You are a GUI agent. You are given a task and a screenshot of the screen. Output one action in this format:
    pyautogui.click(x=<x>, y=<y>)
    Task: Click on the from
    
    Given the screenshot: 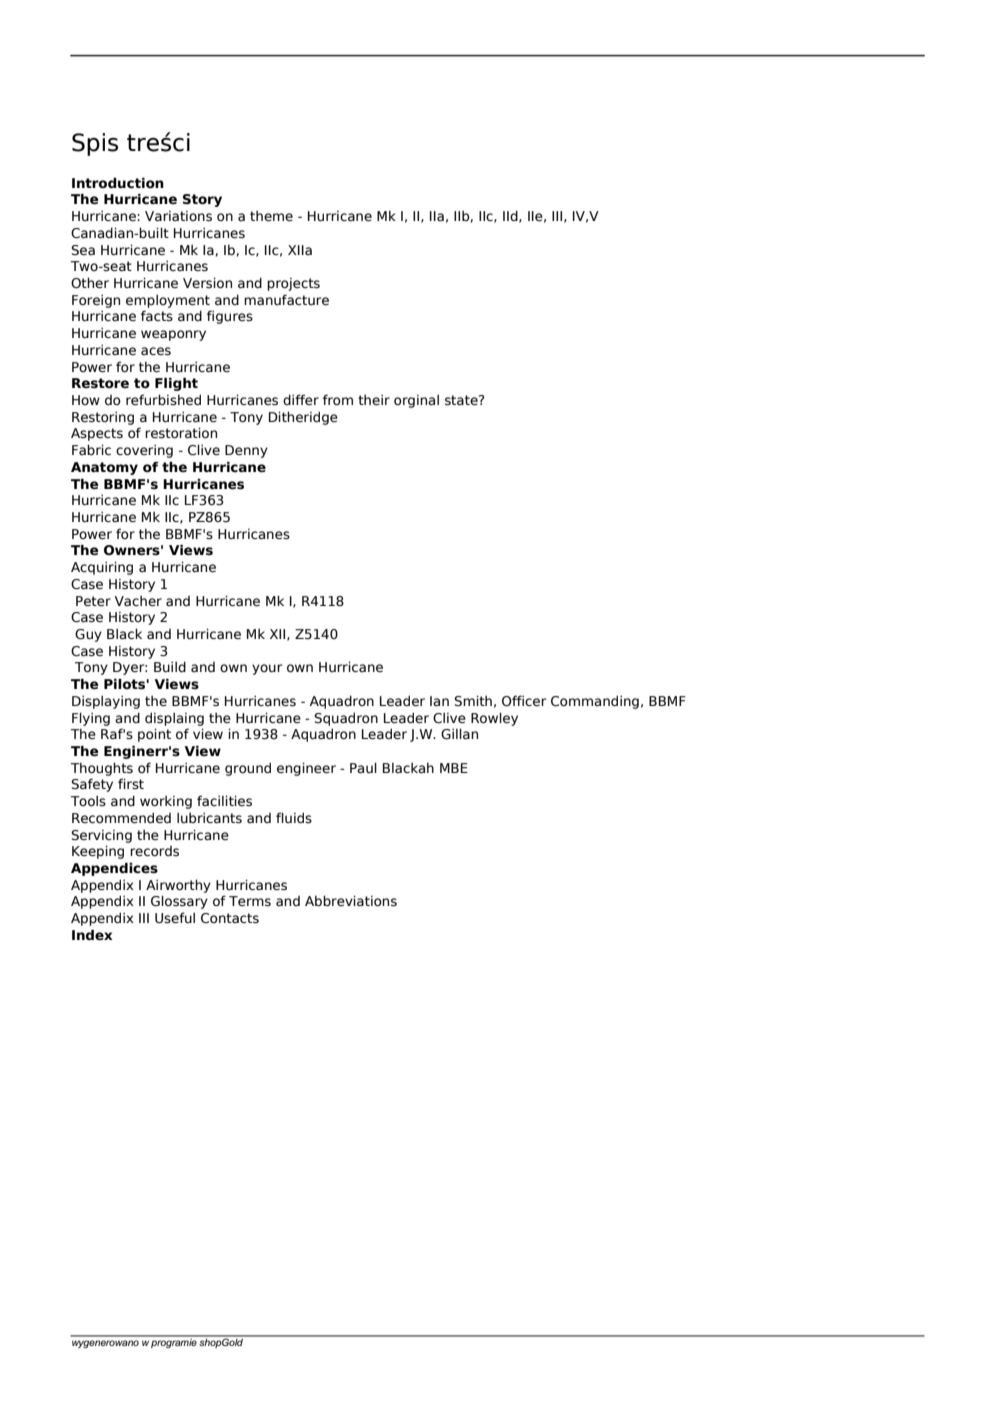 What is the action you would take?
    pyautogui.click(x=338, y=399)
